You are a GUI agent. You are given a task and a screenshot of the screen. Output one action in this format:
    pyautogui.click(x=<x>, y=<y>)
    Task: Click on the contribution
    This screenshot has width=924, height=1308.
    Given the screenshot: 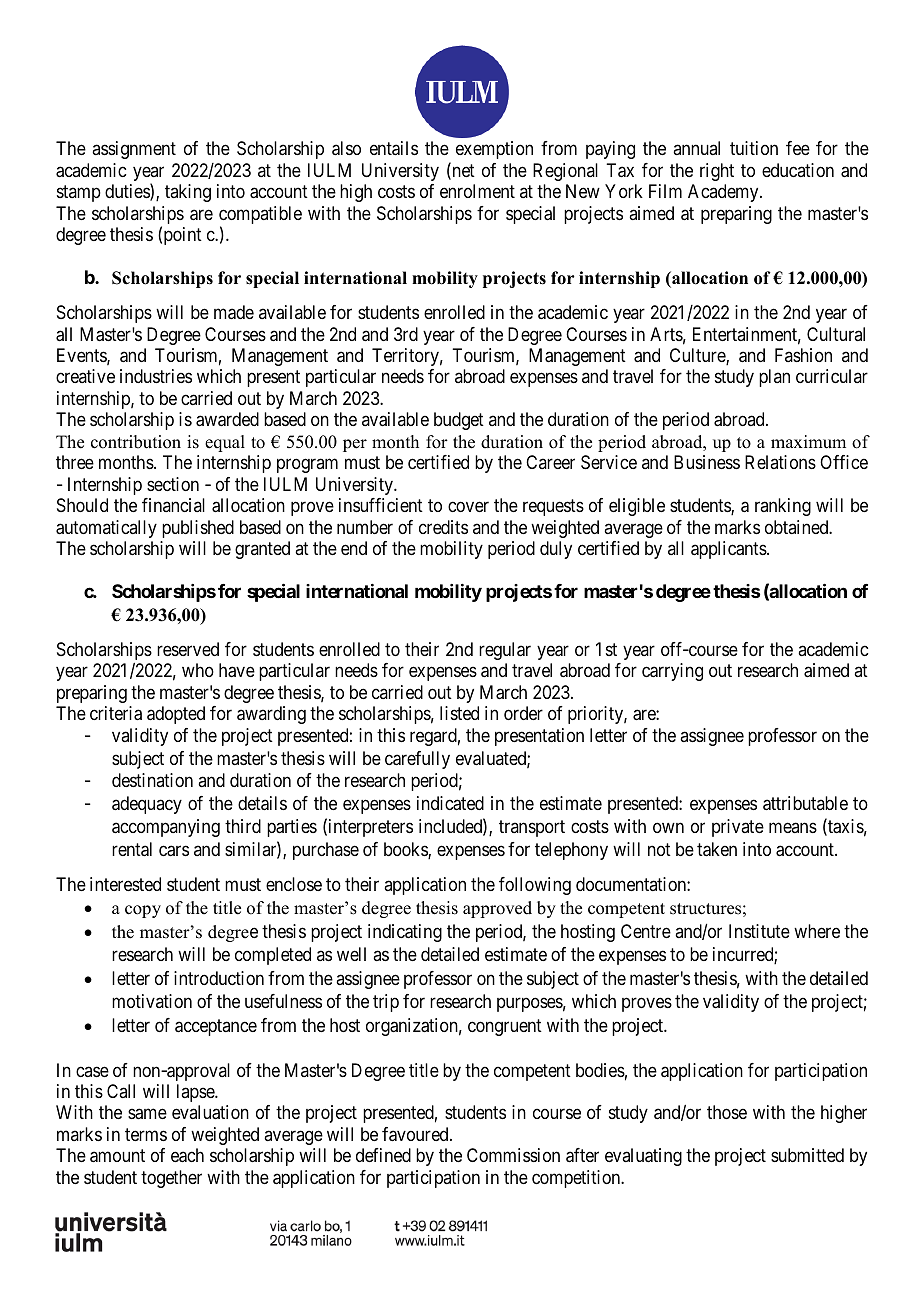 What is the action you would take?
    pyautogui.click(x=136, y=442)
